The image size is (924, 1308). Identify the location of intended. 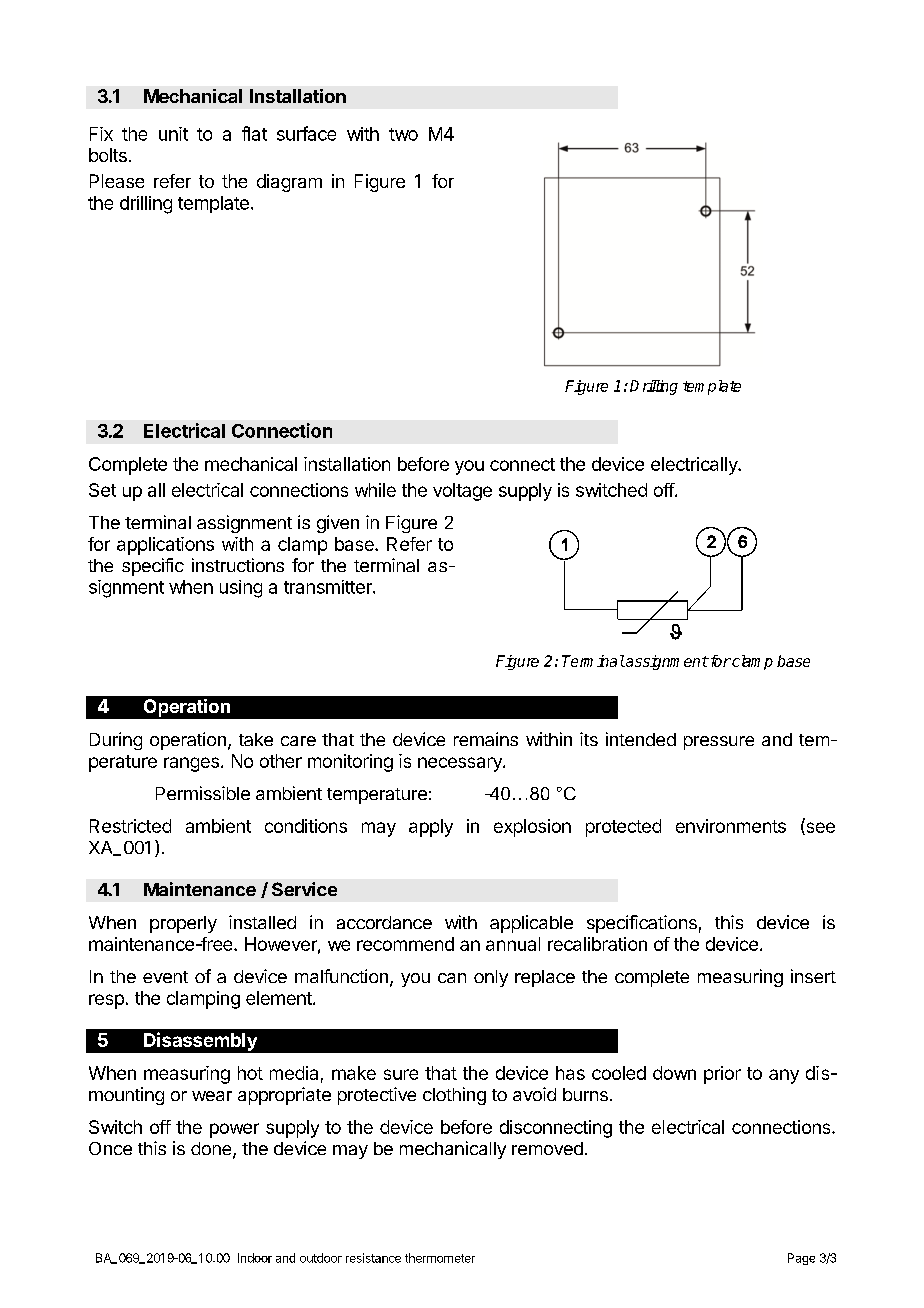
(641, 739).
